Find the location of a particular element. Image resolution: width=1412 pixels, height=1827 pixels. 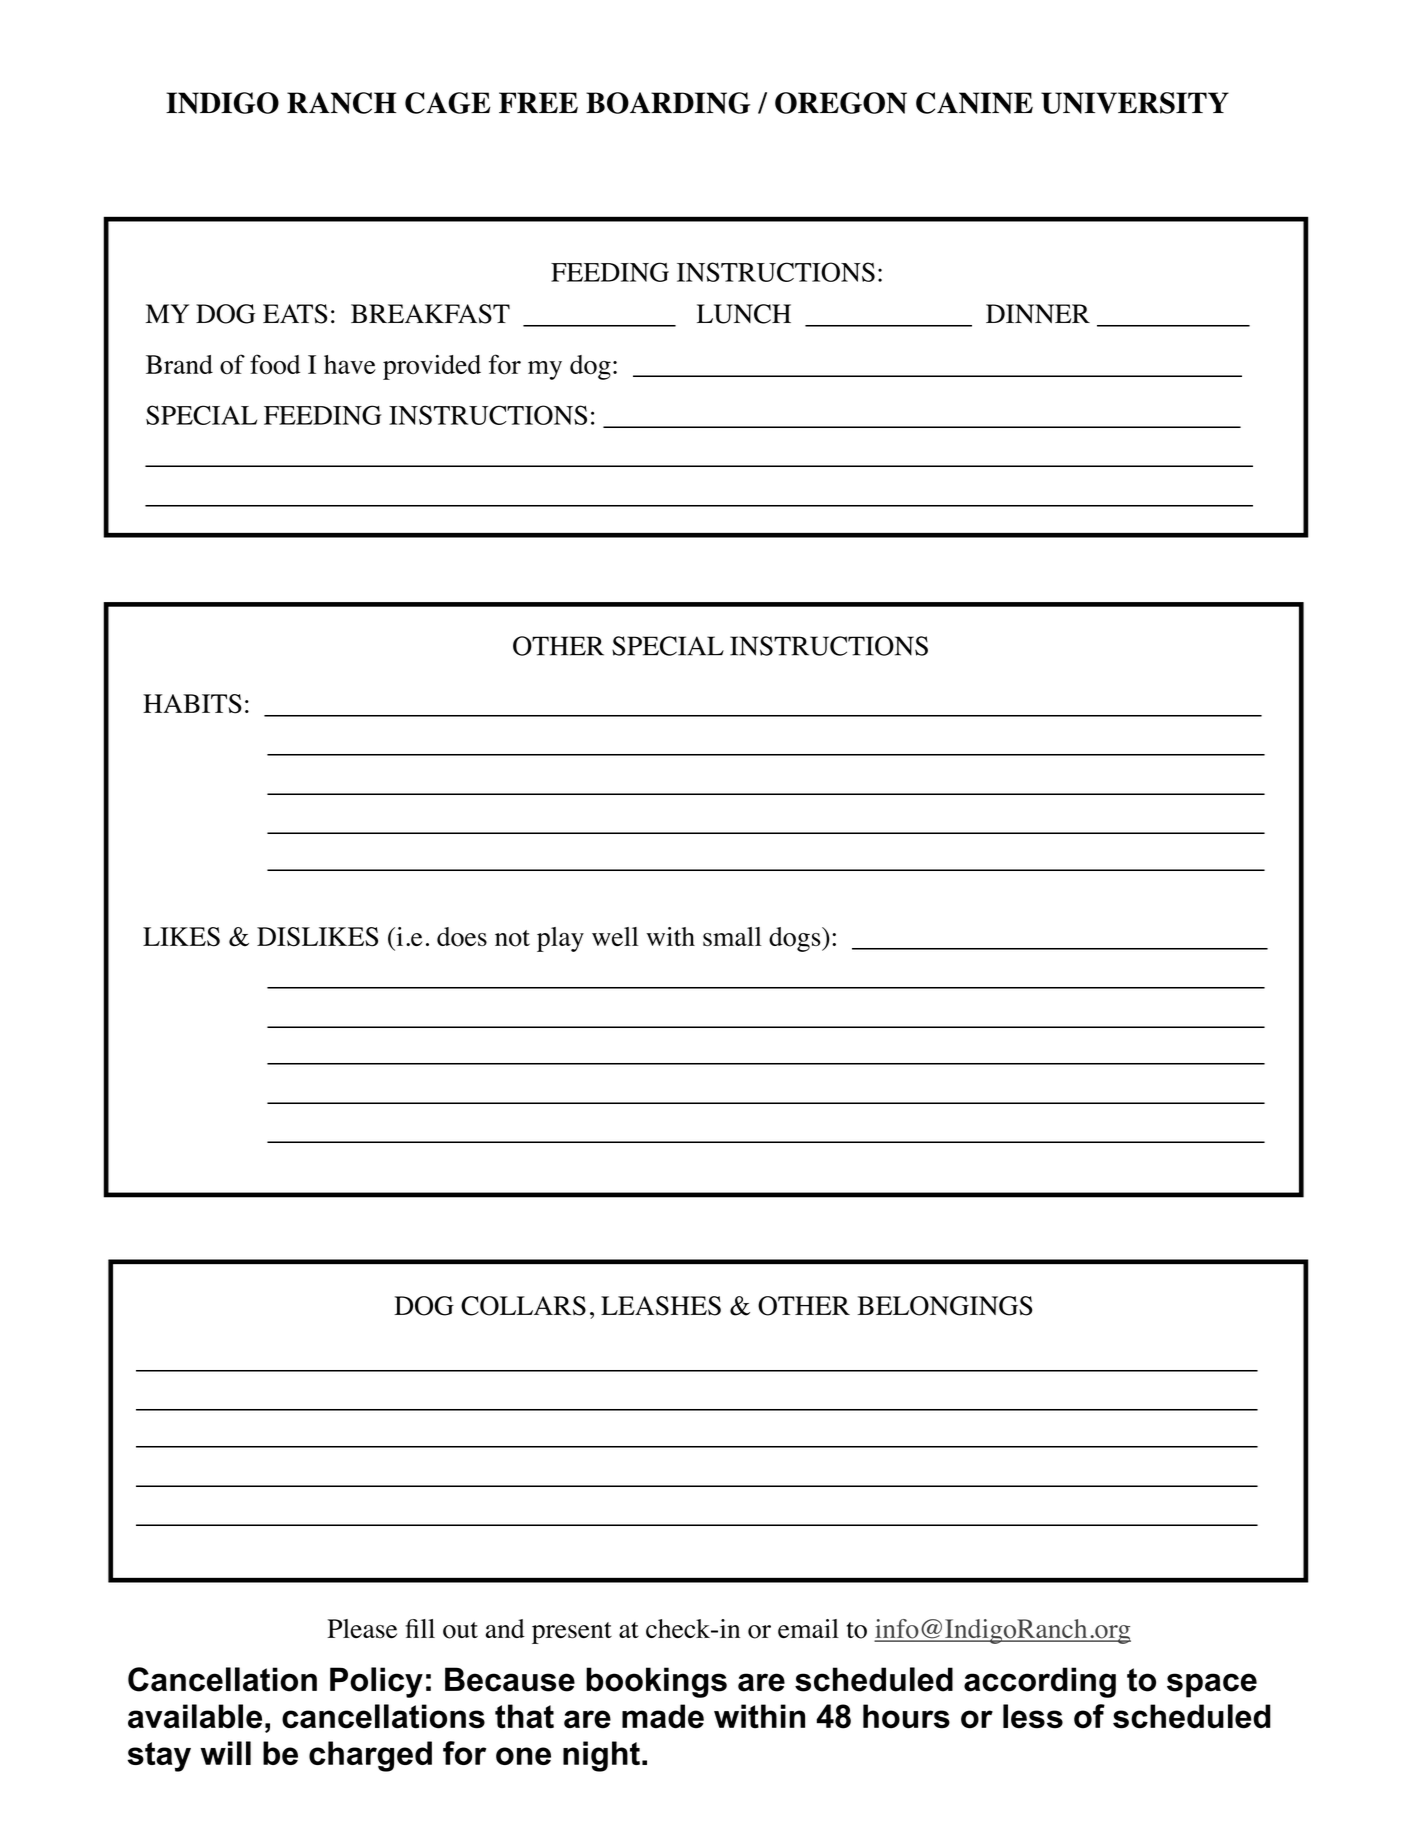

small is located at coordinates (732, 936).
